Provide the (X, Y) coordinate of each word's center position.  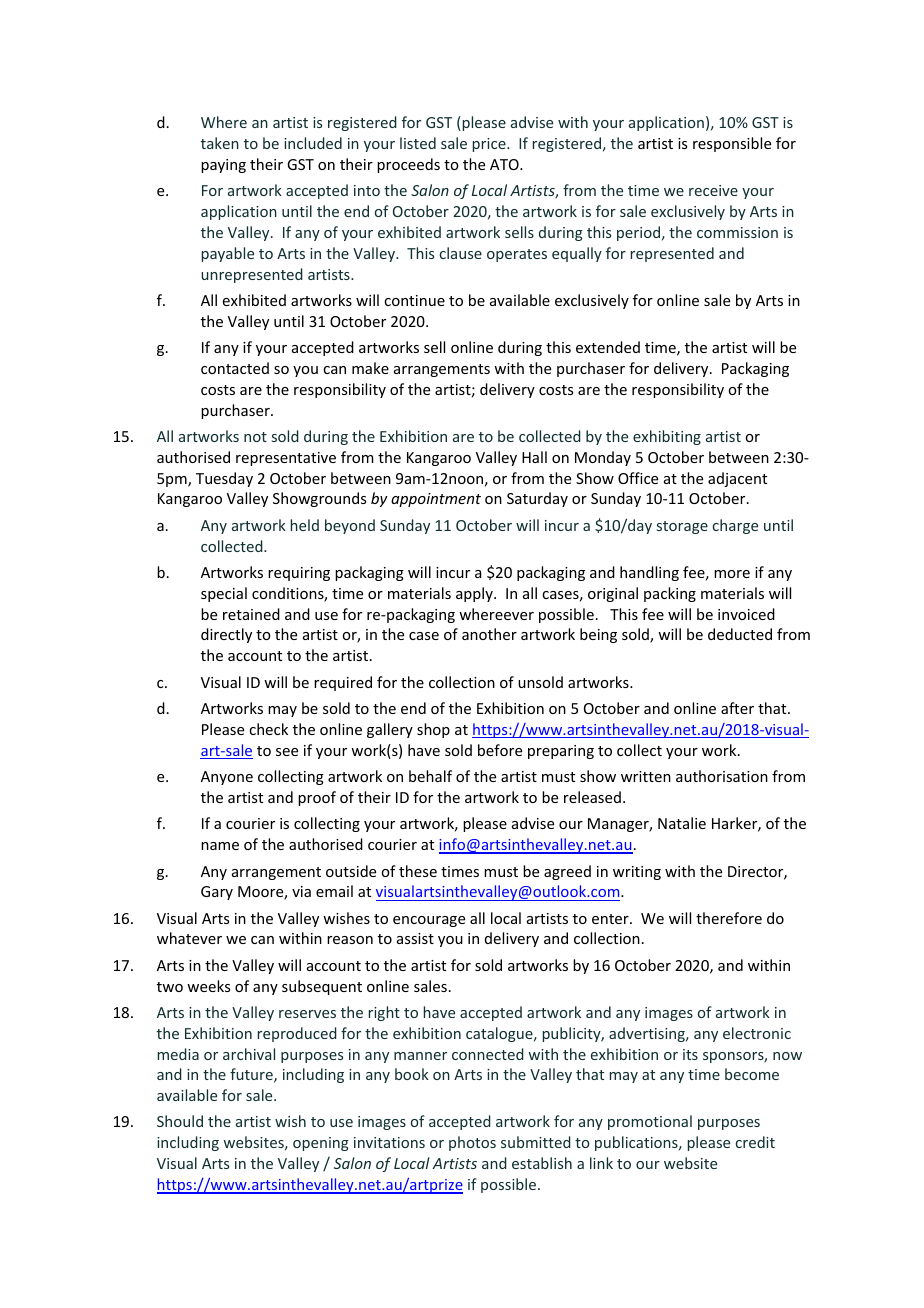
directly (226, 635)
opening (321, 1144)
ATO (505, 164)
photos (472, 1143)
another (489, 634)
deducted (740, 634)
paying (223, 166)
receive (713, 190)
